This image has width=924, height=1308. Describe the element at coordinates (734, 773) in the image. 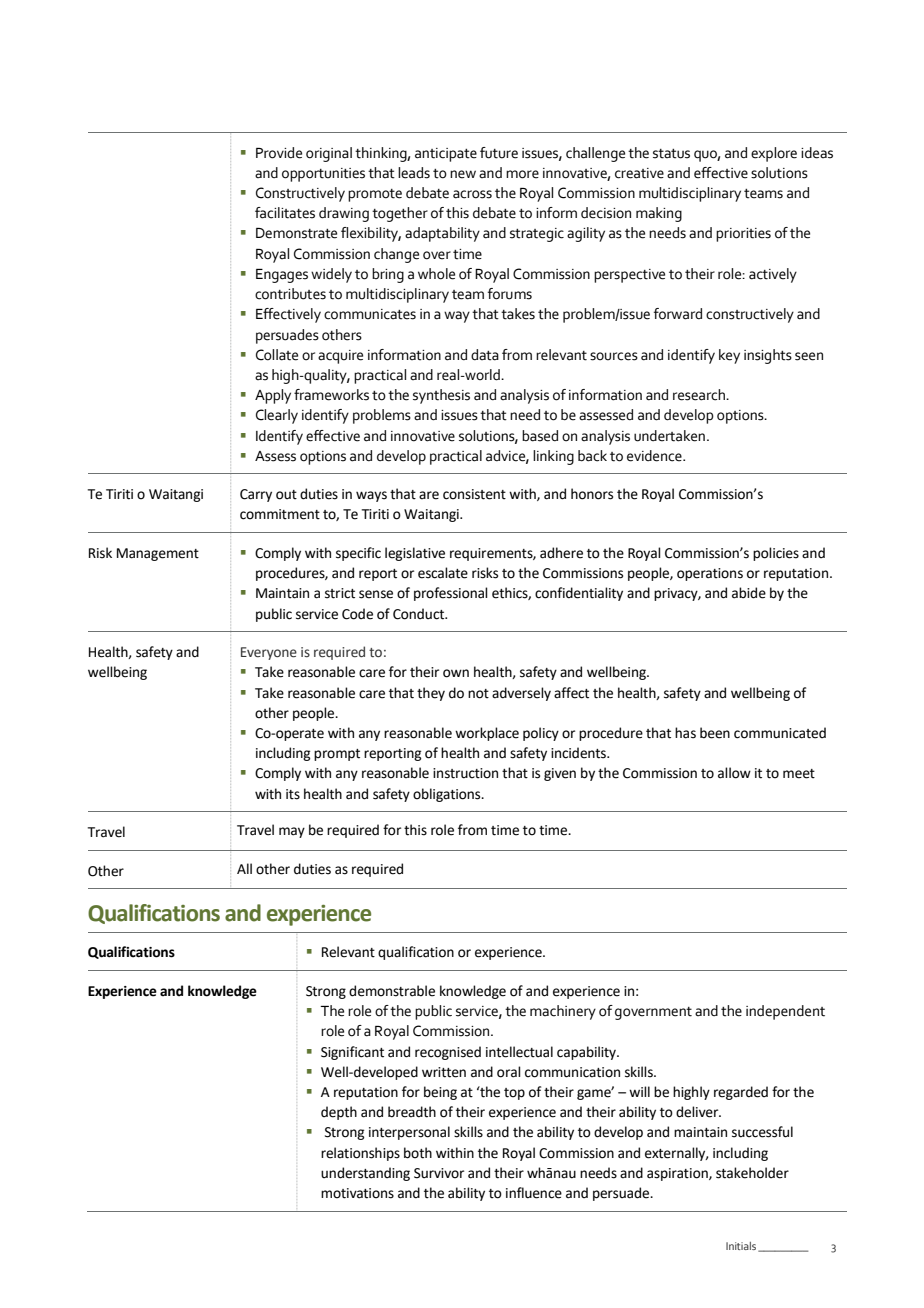

I see `allow` at that location.
